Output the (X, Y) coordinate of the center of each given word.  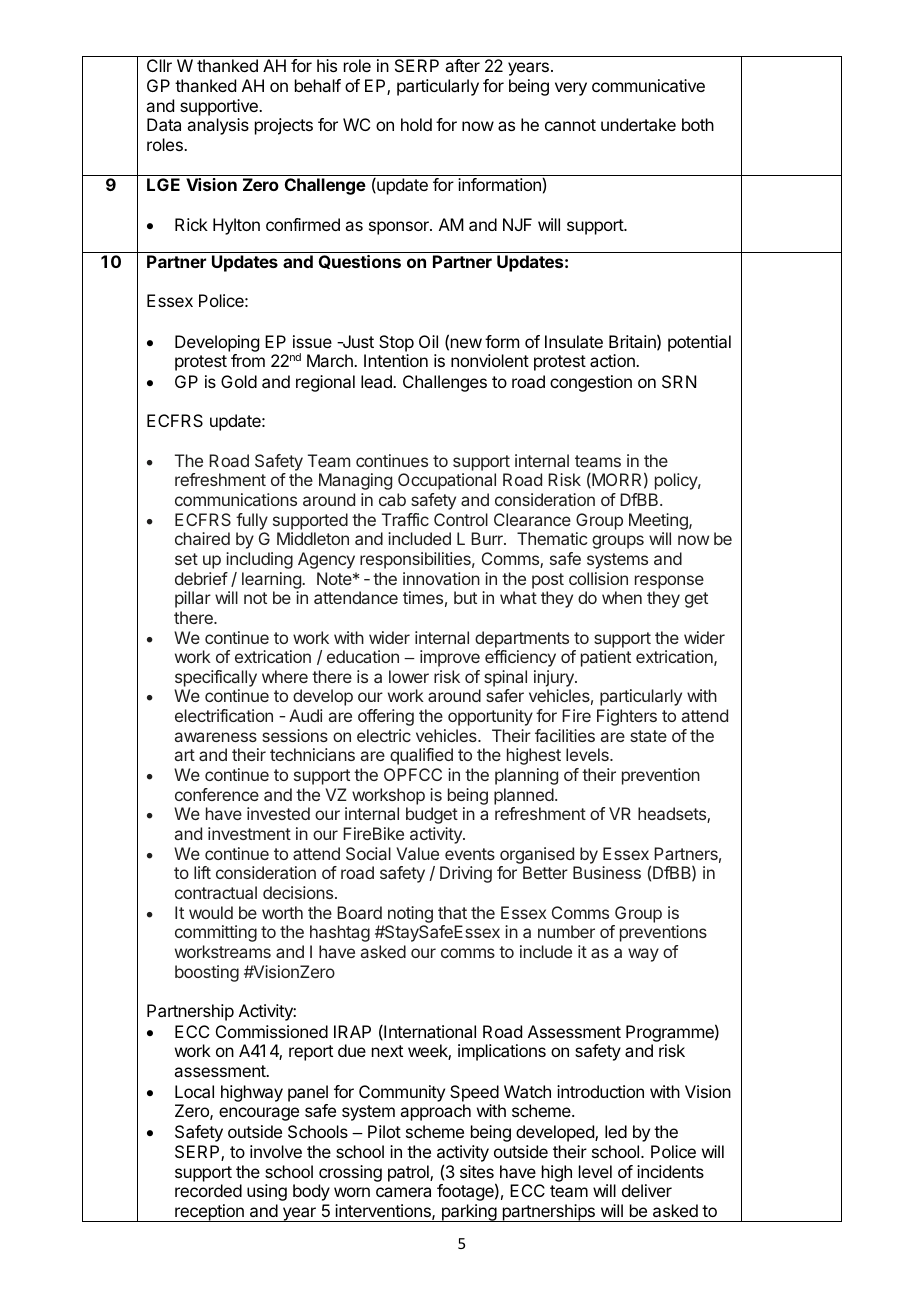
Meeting (659, 521)
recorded (208, 1190)
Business (607, 872)
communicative (648, 85)
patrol (409, 1173)
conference (217, 794)
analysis (218, 126)
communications (236, 499)
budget (432, 815)
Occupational (447, 481)
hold (416, 124)
